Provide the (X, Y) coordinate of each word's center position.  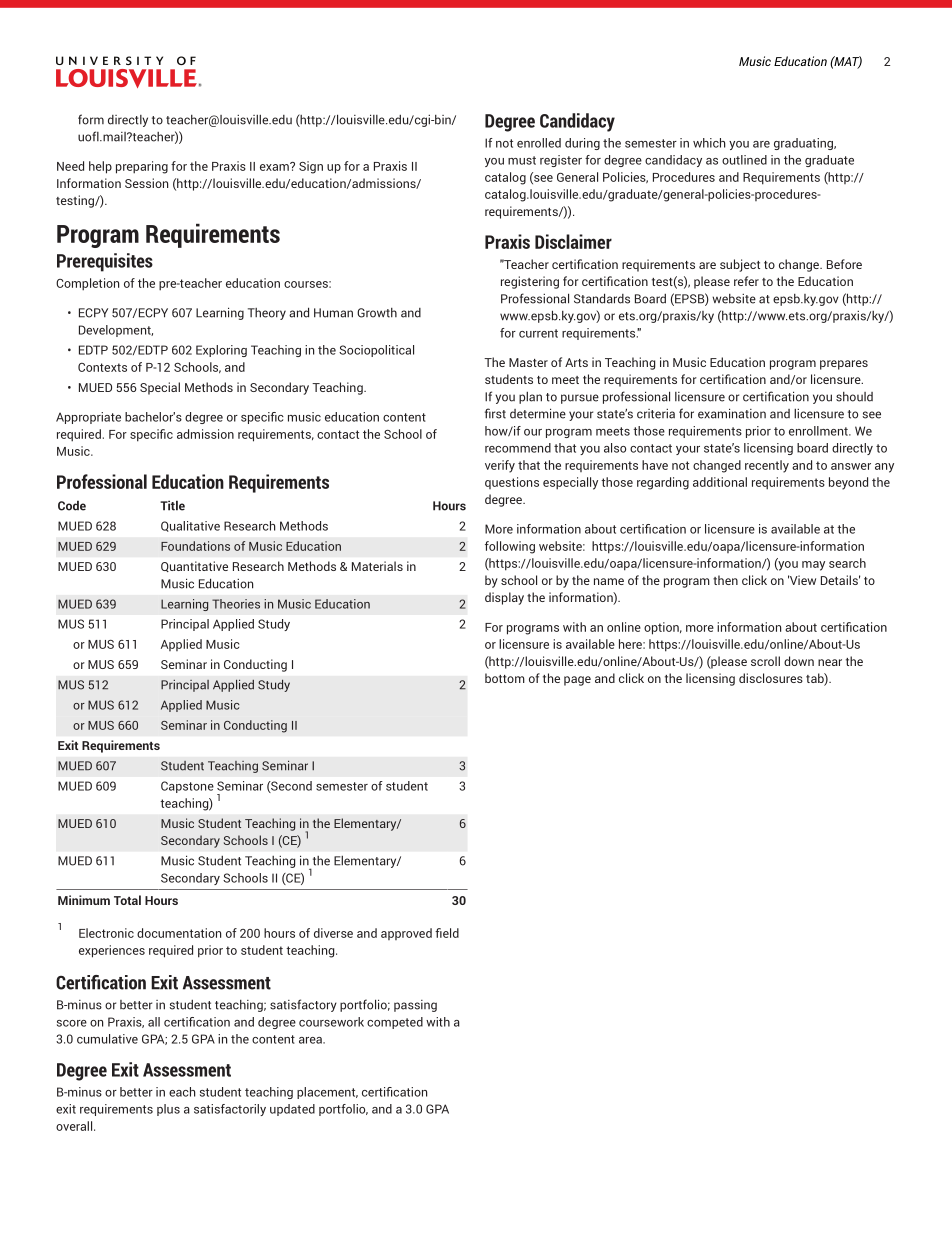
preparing (142, 167)
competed (395, 1023)
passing (415, 1006)
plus (168, 1110)
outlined (744, 160)
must (522, 160)
